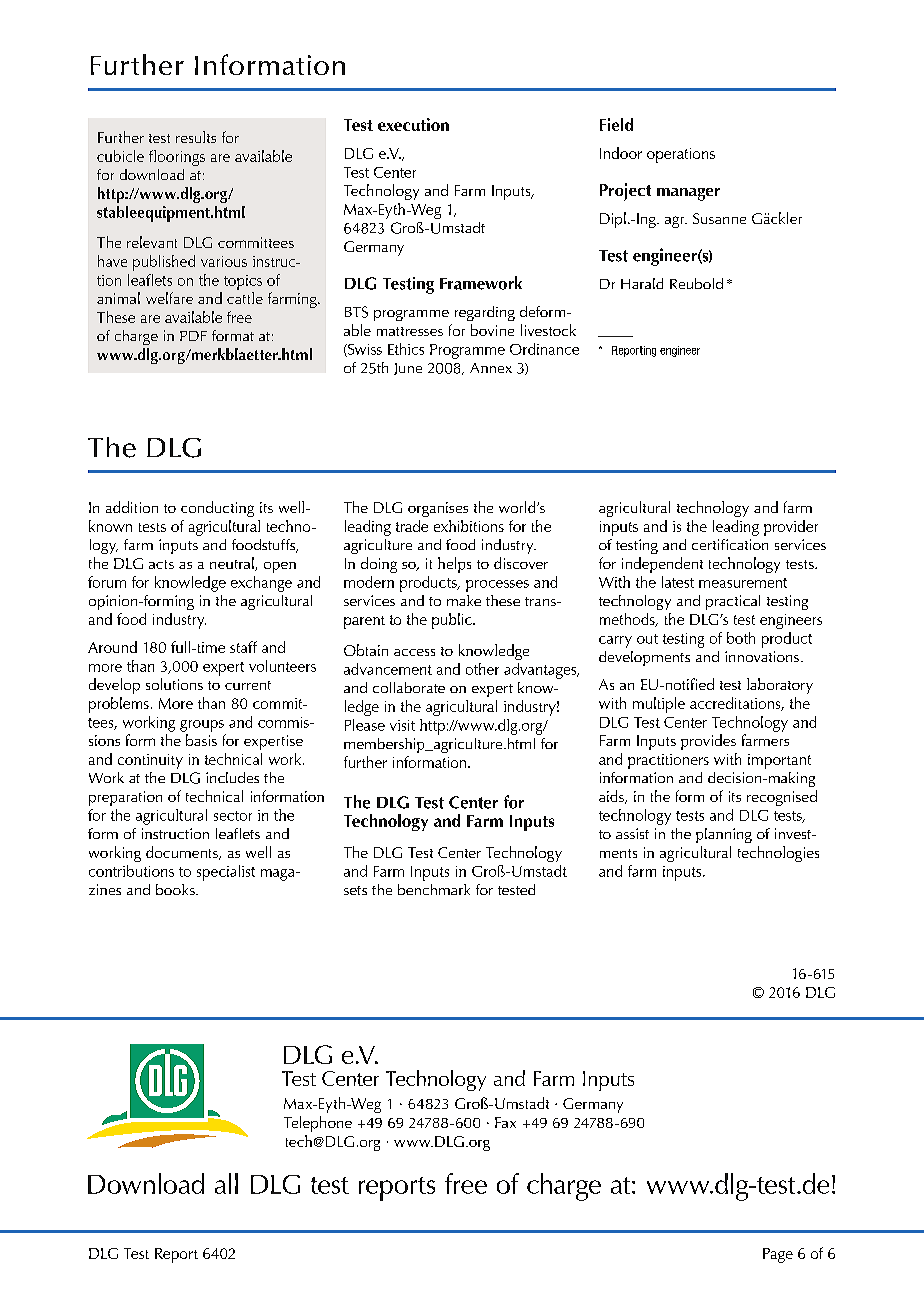 The width and height of the image is (924, 1308). I want to click on collaborate, so click(409, 687).
